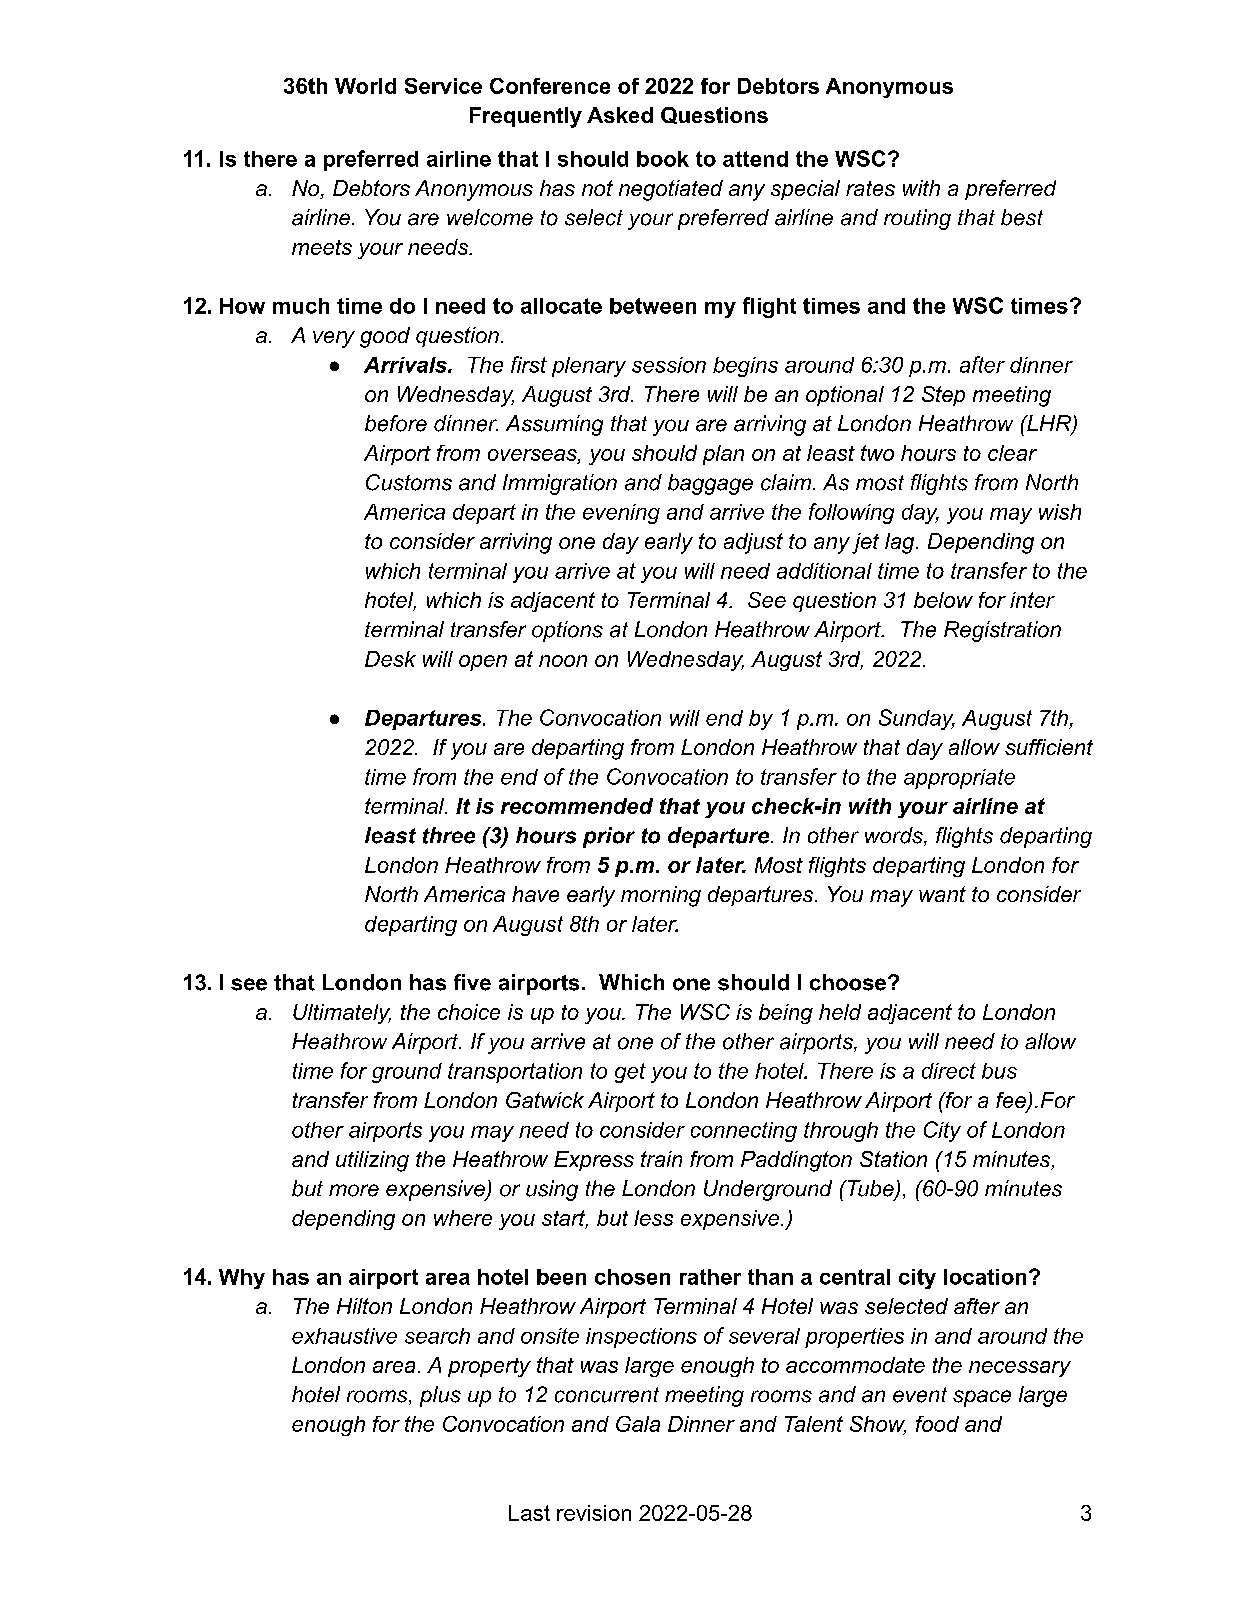 This image has height=1602, width=1238. What do you see at coordinates (342, 1014) in the image?
I see `Ultimately` at bounding box center [342, 1014].
